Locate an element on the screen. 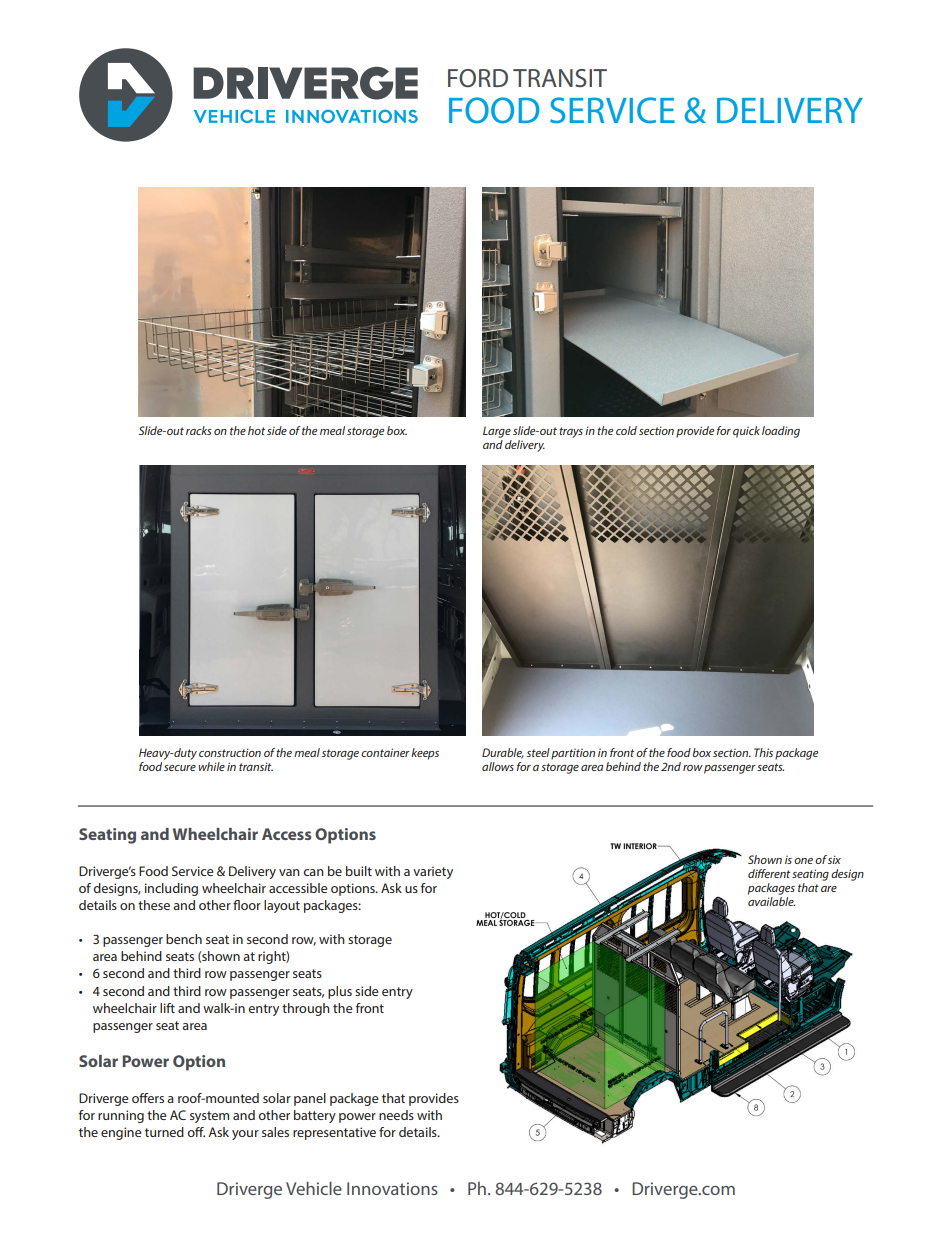  Innovations is located at coordinates (392, 1188).
